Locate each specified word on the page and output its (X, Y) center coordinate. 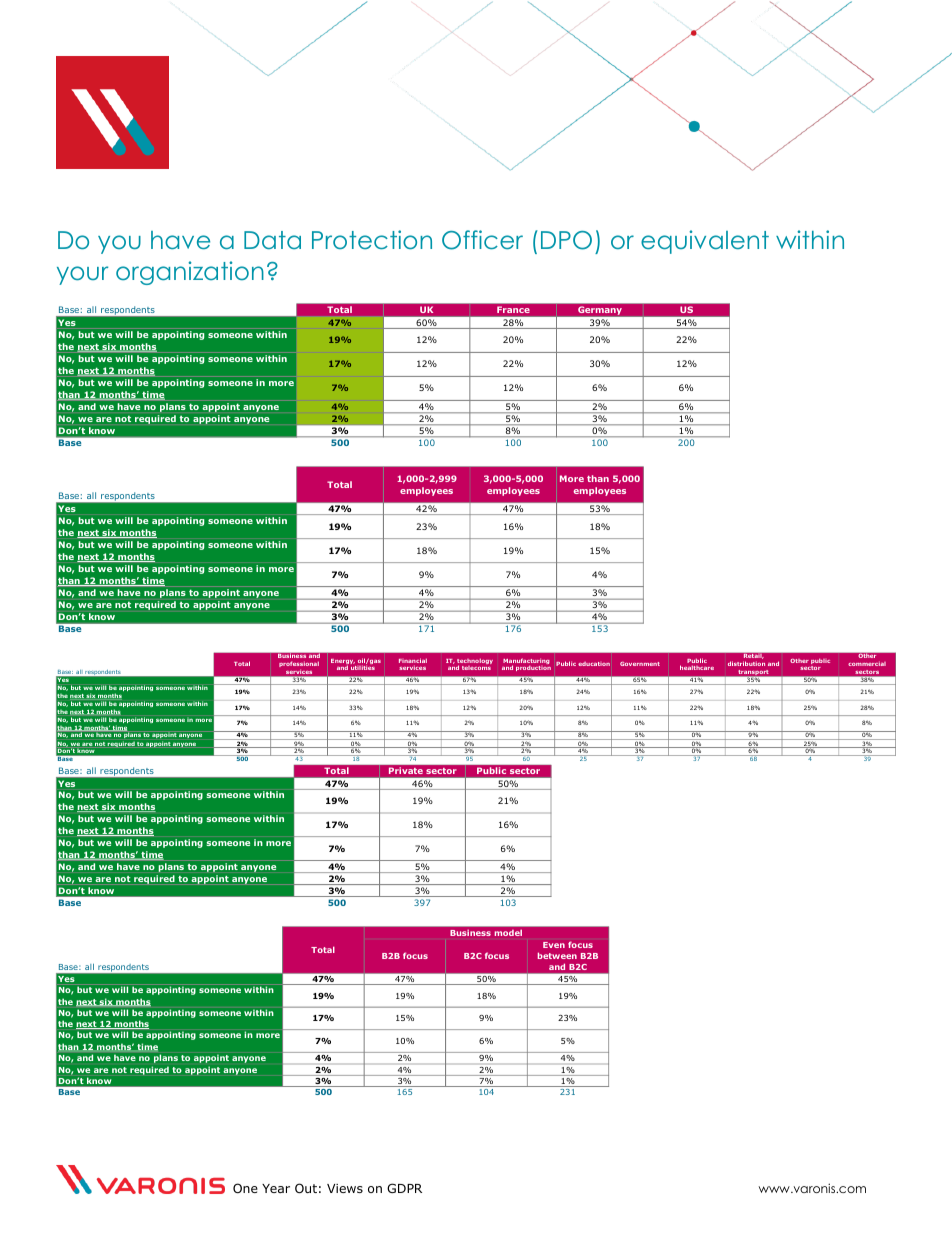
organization (190, 273)
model (508, 933)
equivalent (705, 242)
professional (299, 665)
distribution (746, 663)
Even (554, 945)
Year (276, 1188)
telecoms (476, 668)
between (557, 955)
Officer (482, 240)
